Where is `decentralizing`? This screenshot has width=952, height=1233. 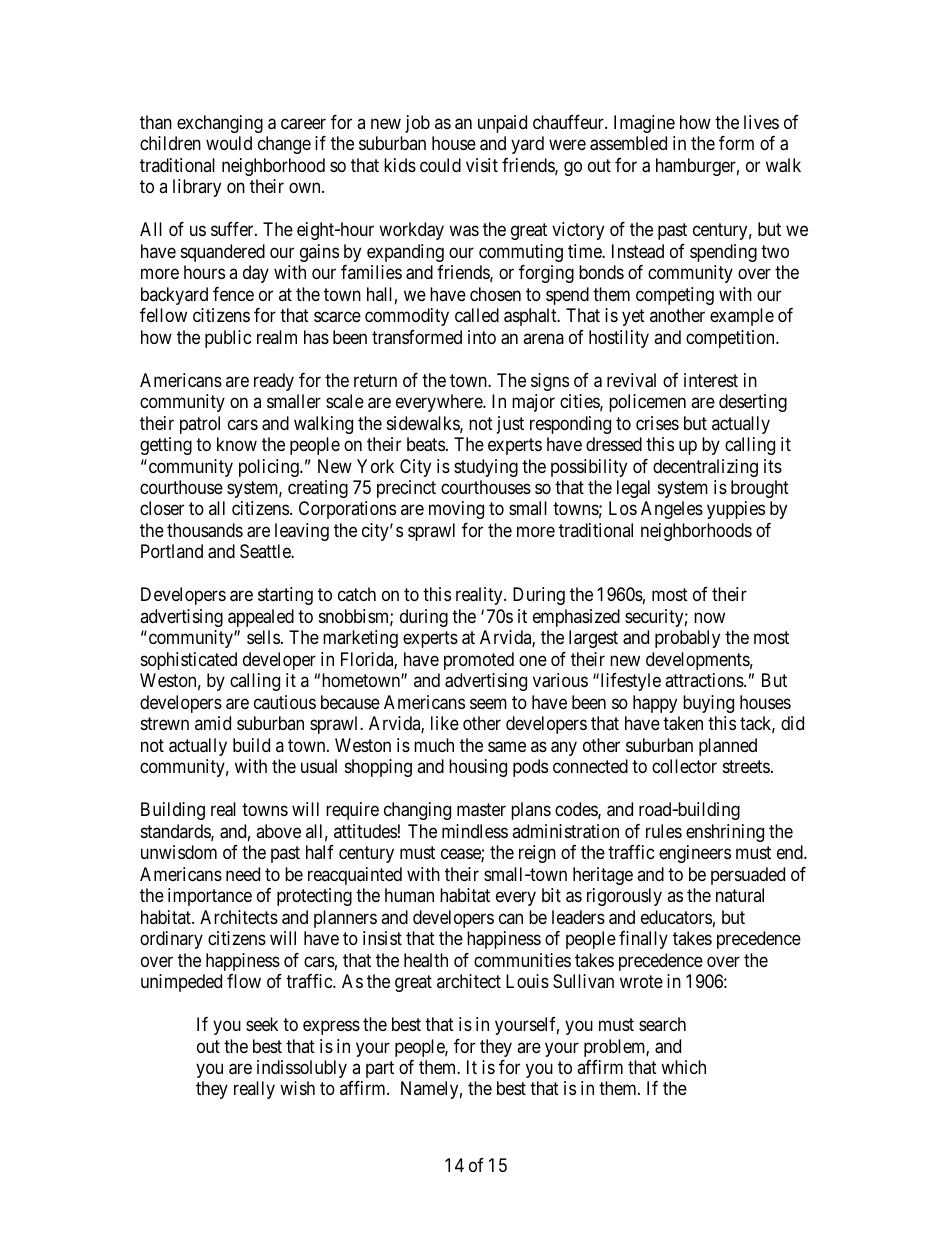
decentralizing is located at coordinates (705, 468).
